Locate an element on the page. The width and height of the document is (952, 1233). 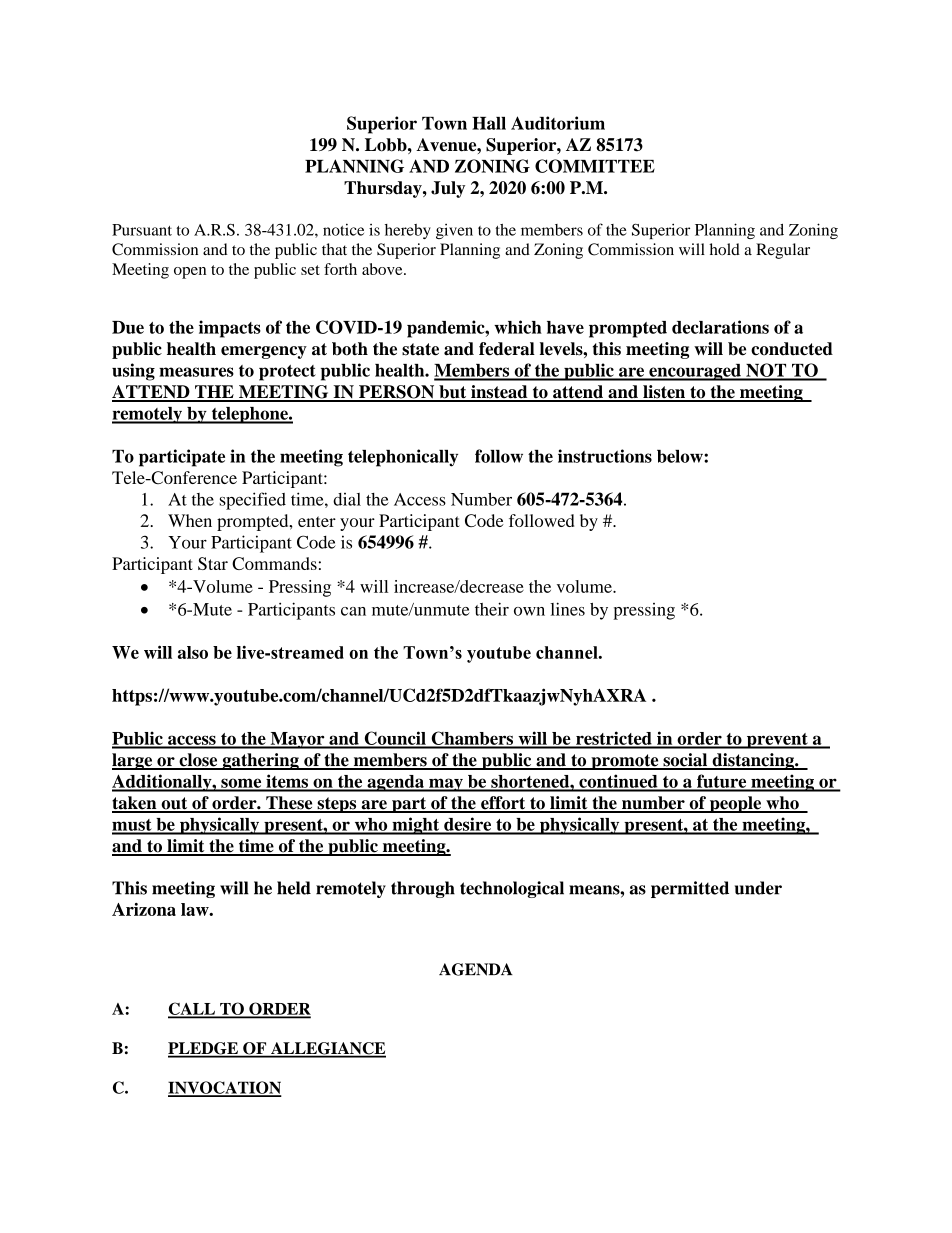
Hall is located at coordinates (489, 123).
